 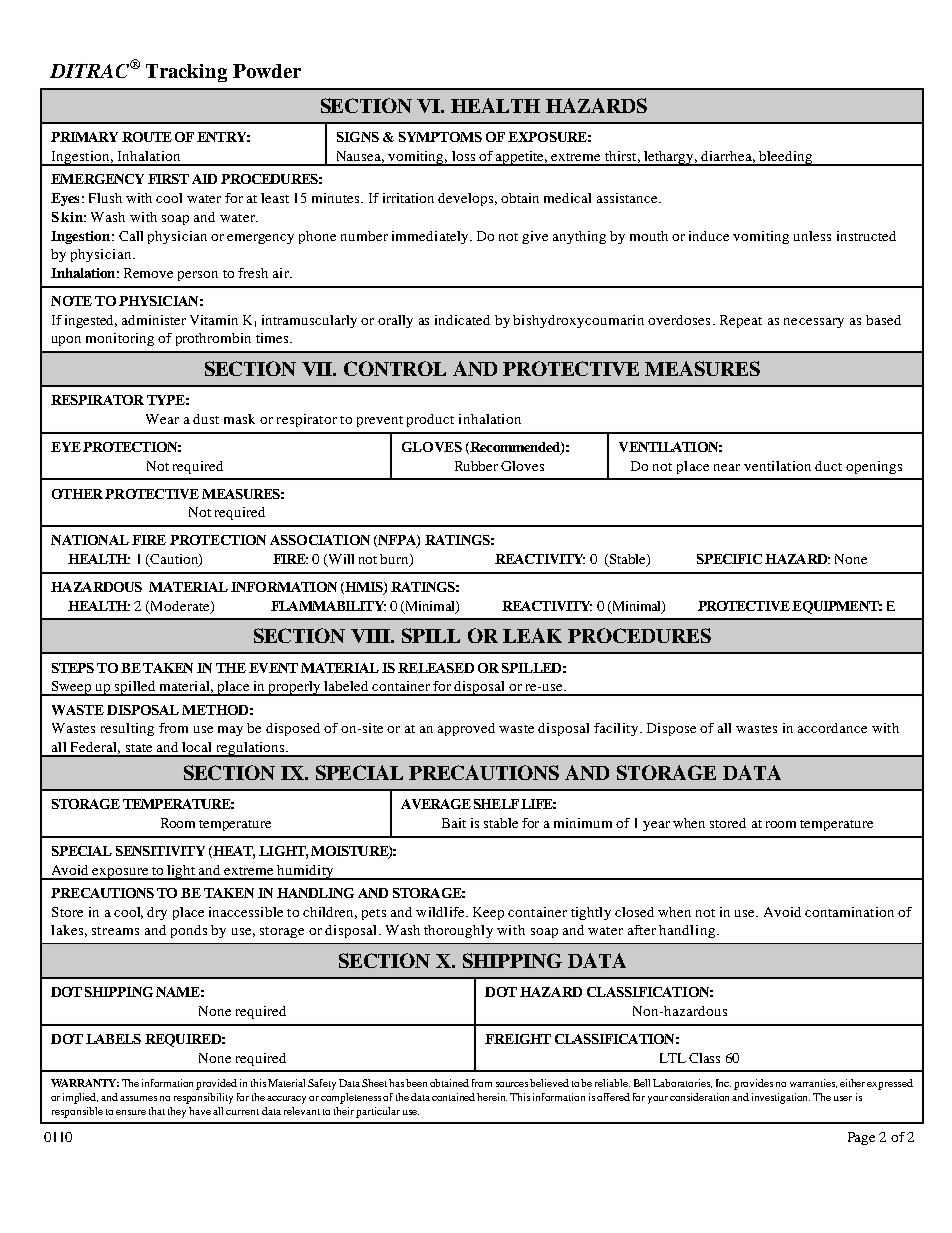 What do you see at coordinates (462, 320) in the screenshot?
I see `indicated` at bounding box center [462, 320].
